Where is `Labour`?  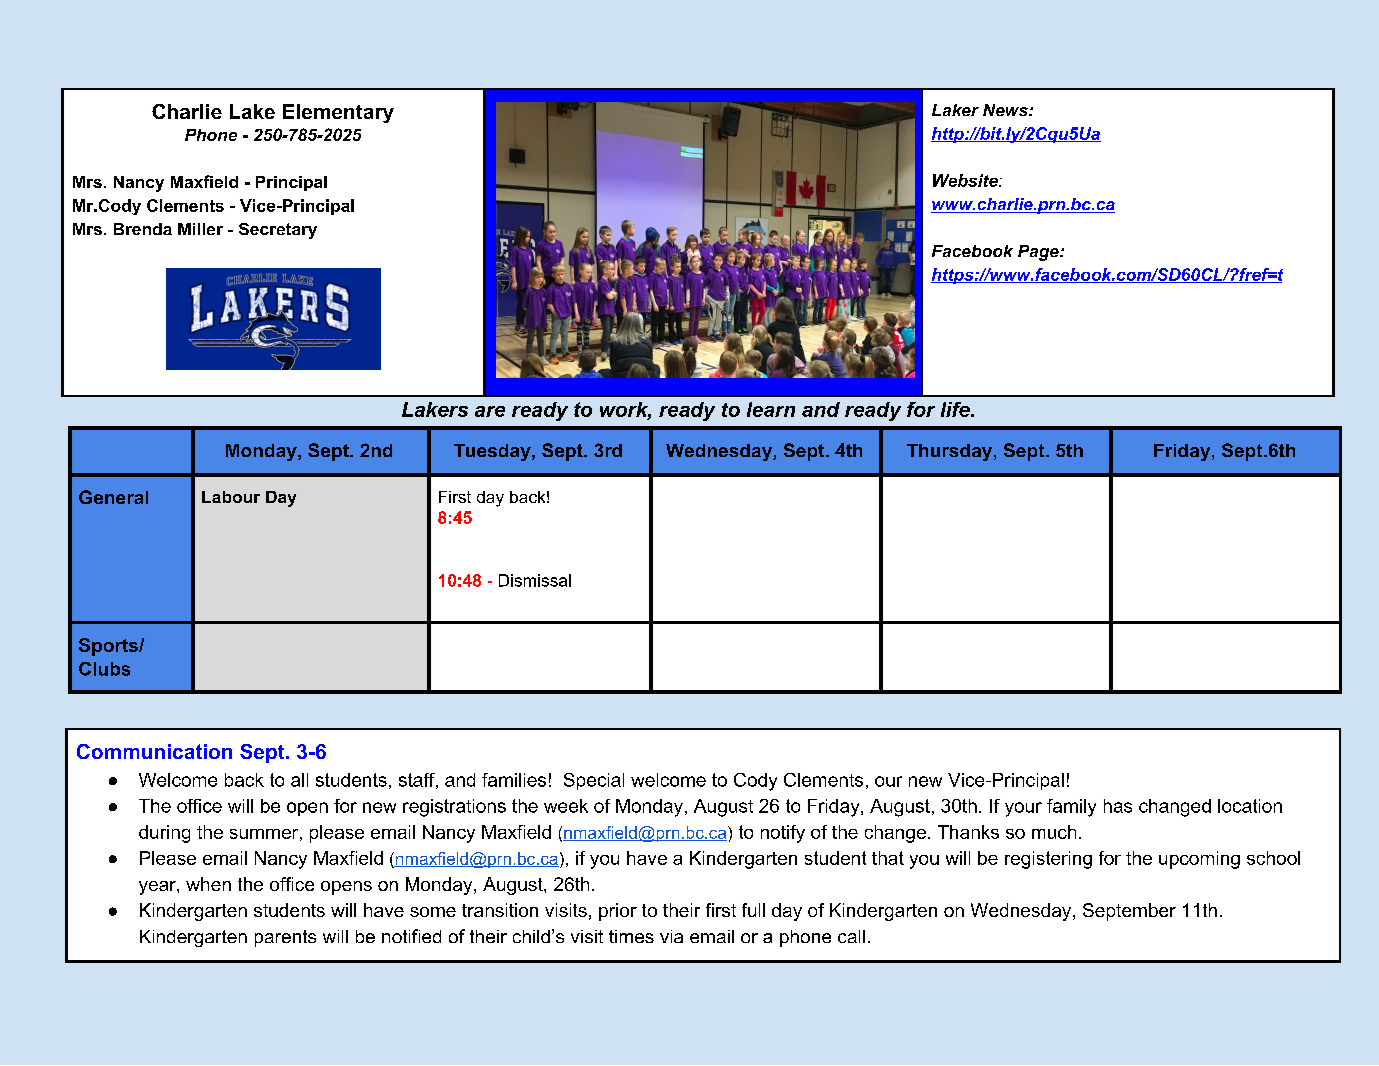 Labour is located at coordinates (231, 497).
